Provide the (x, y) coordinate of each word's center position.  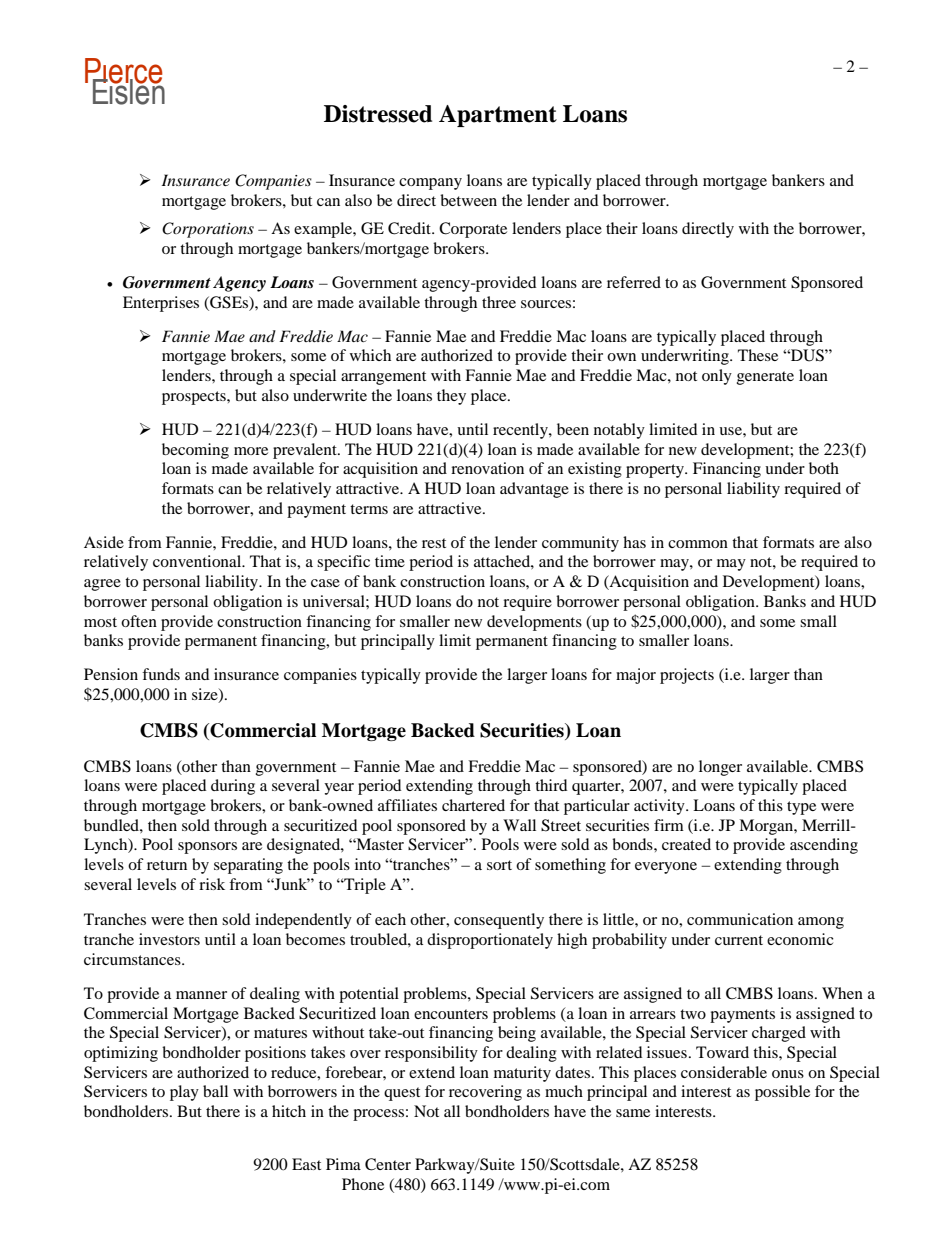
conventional (198, 561)
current (739, 940)
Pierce (124, 72)
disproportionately (490, 941)
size (206, 695)
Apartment (498, 116)
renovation (487, 468)
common (698, 544)
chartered (473, 805)
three (499, 302)
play (184, 1093)
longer (720, 768)
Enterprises (161, 304)
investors (169, 939)
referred (634, 282)
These (758, 355)
